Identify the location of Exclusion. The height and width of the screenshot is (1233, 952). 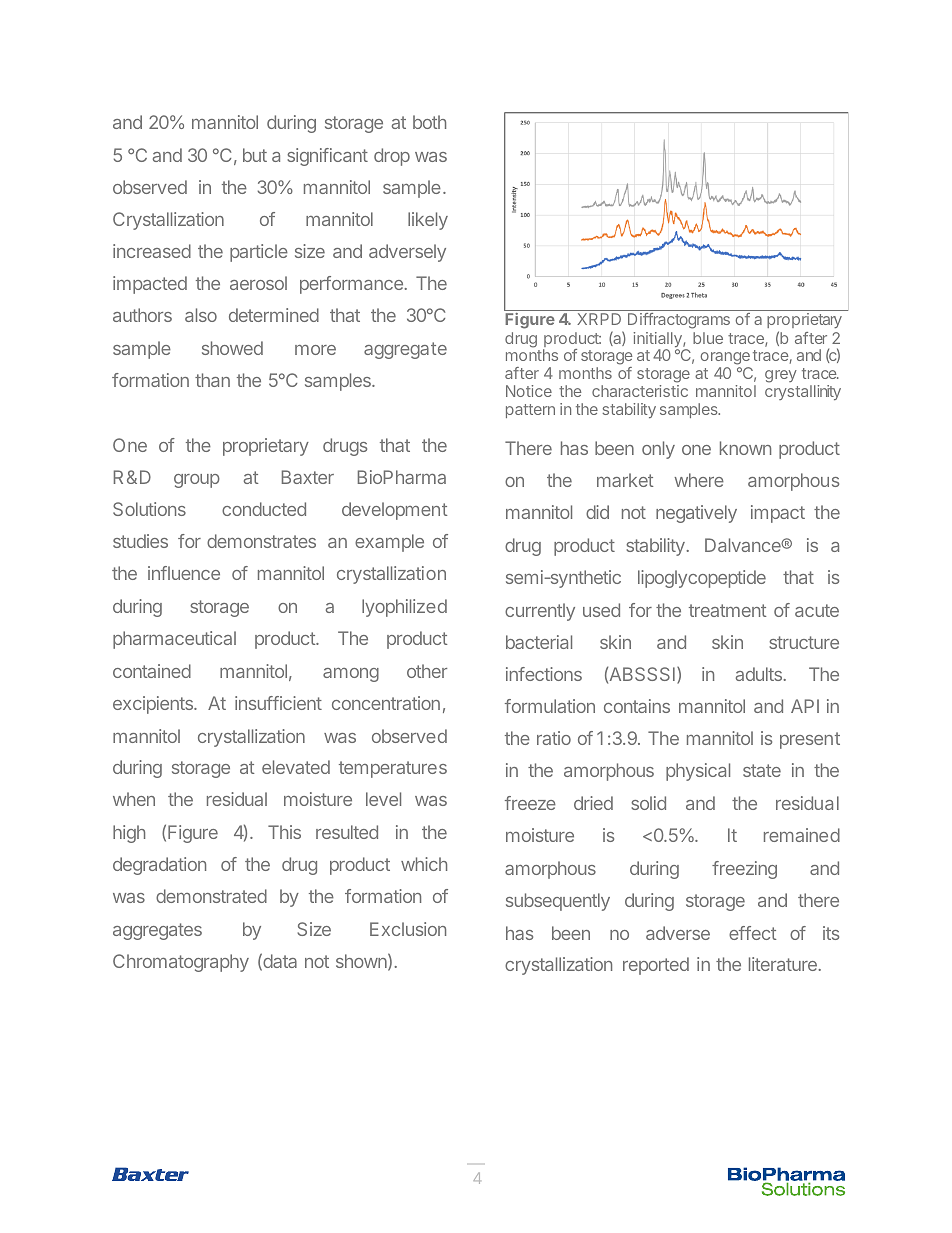
(408, 929).
